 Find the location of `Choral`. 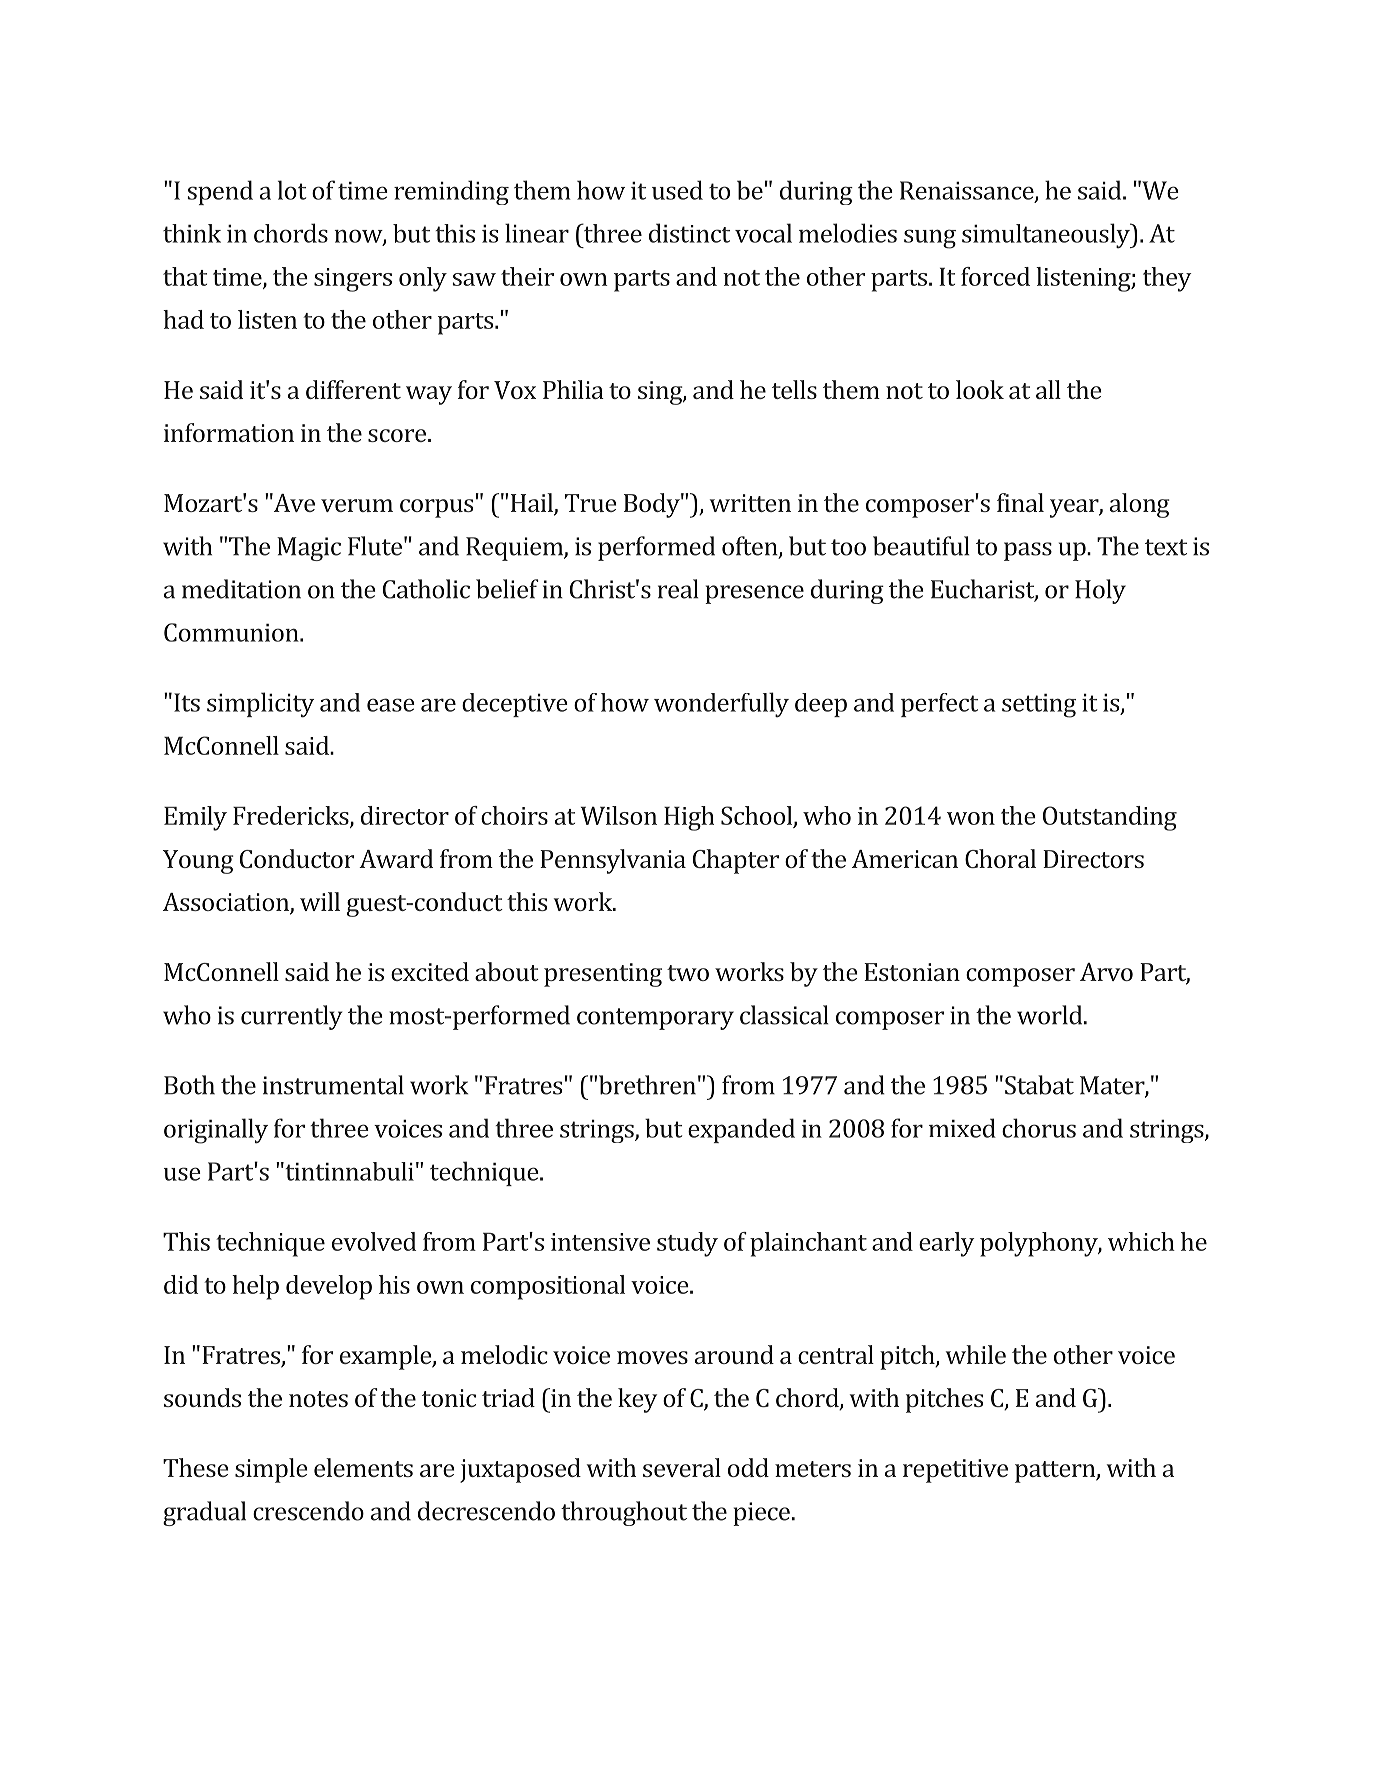

Choral is located at coordinates (1000, 858).
